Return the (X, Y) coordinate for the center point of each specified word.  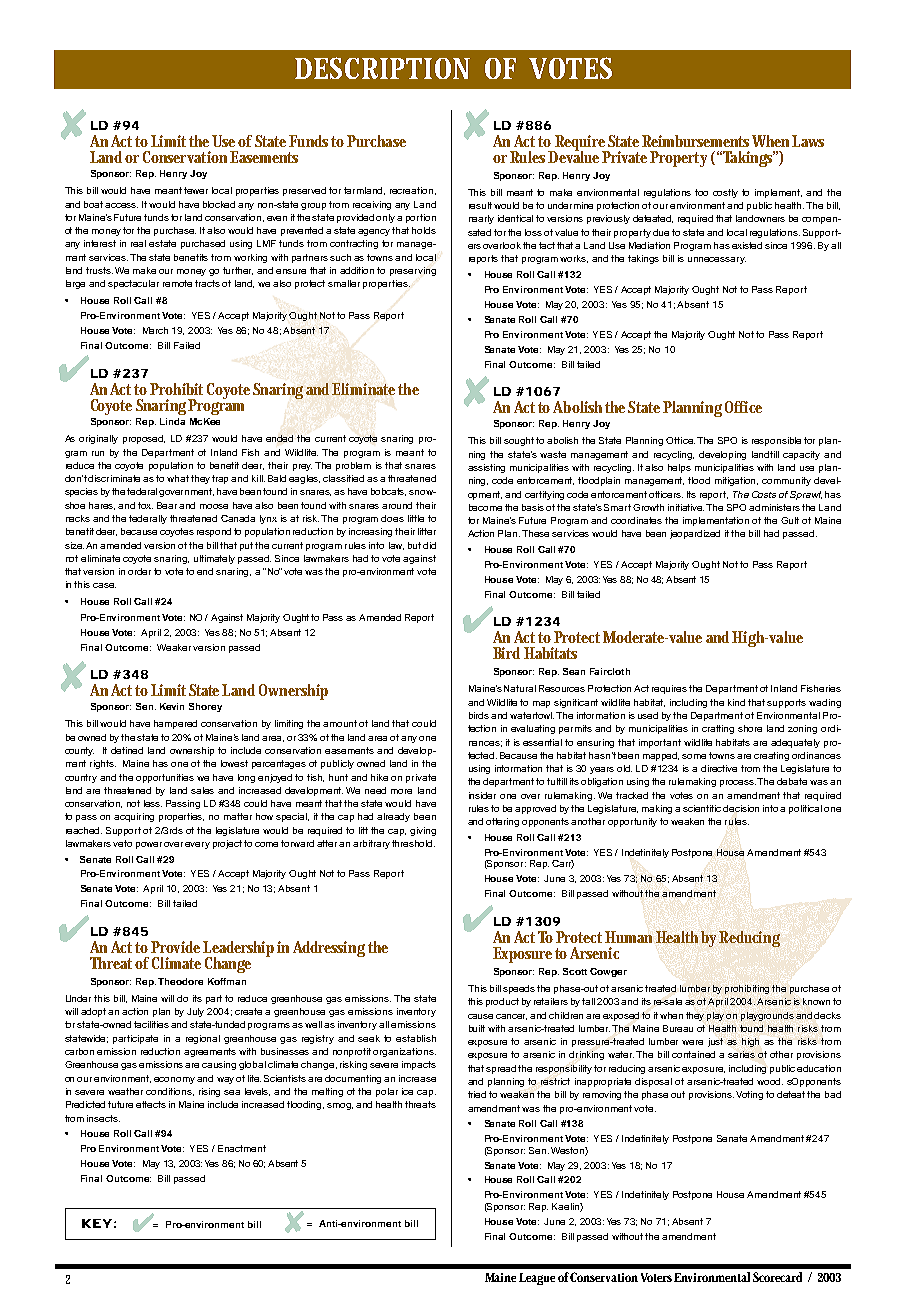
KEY (97, 1223)
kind (736, 702)
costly (725, 193)
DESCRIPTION (382, 68)
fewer (196, 190)
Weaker (175, 647)
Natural (520, 688)
